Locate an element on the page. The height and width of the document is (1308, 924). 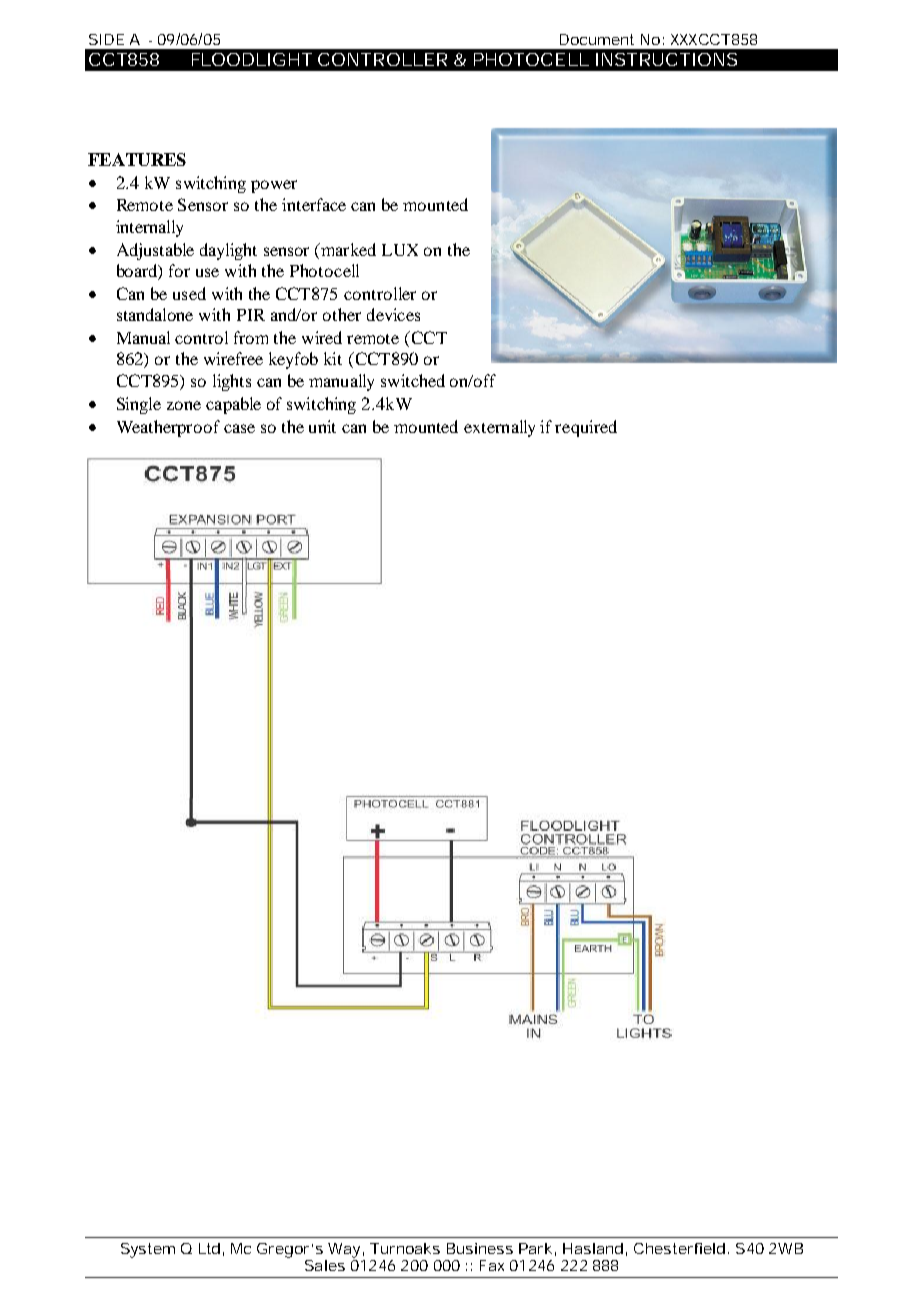
required is located at coordinates (586, 428).
